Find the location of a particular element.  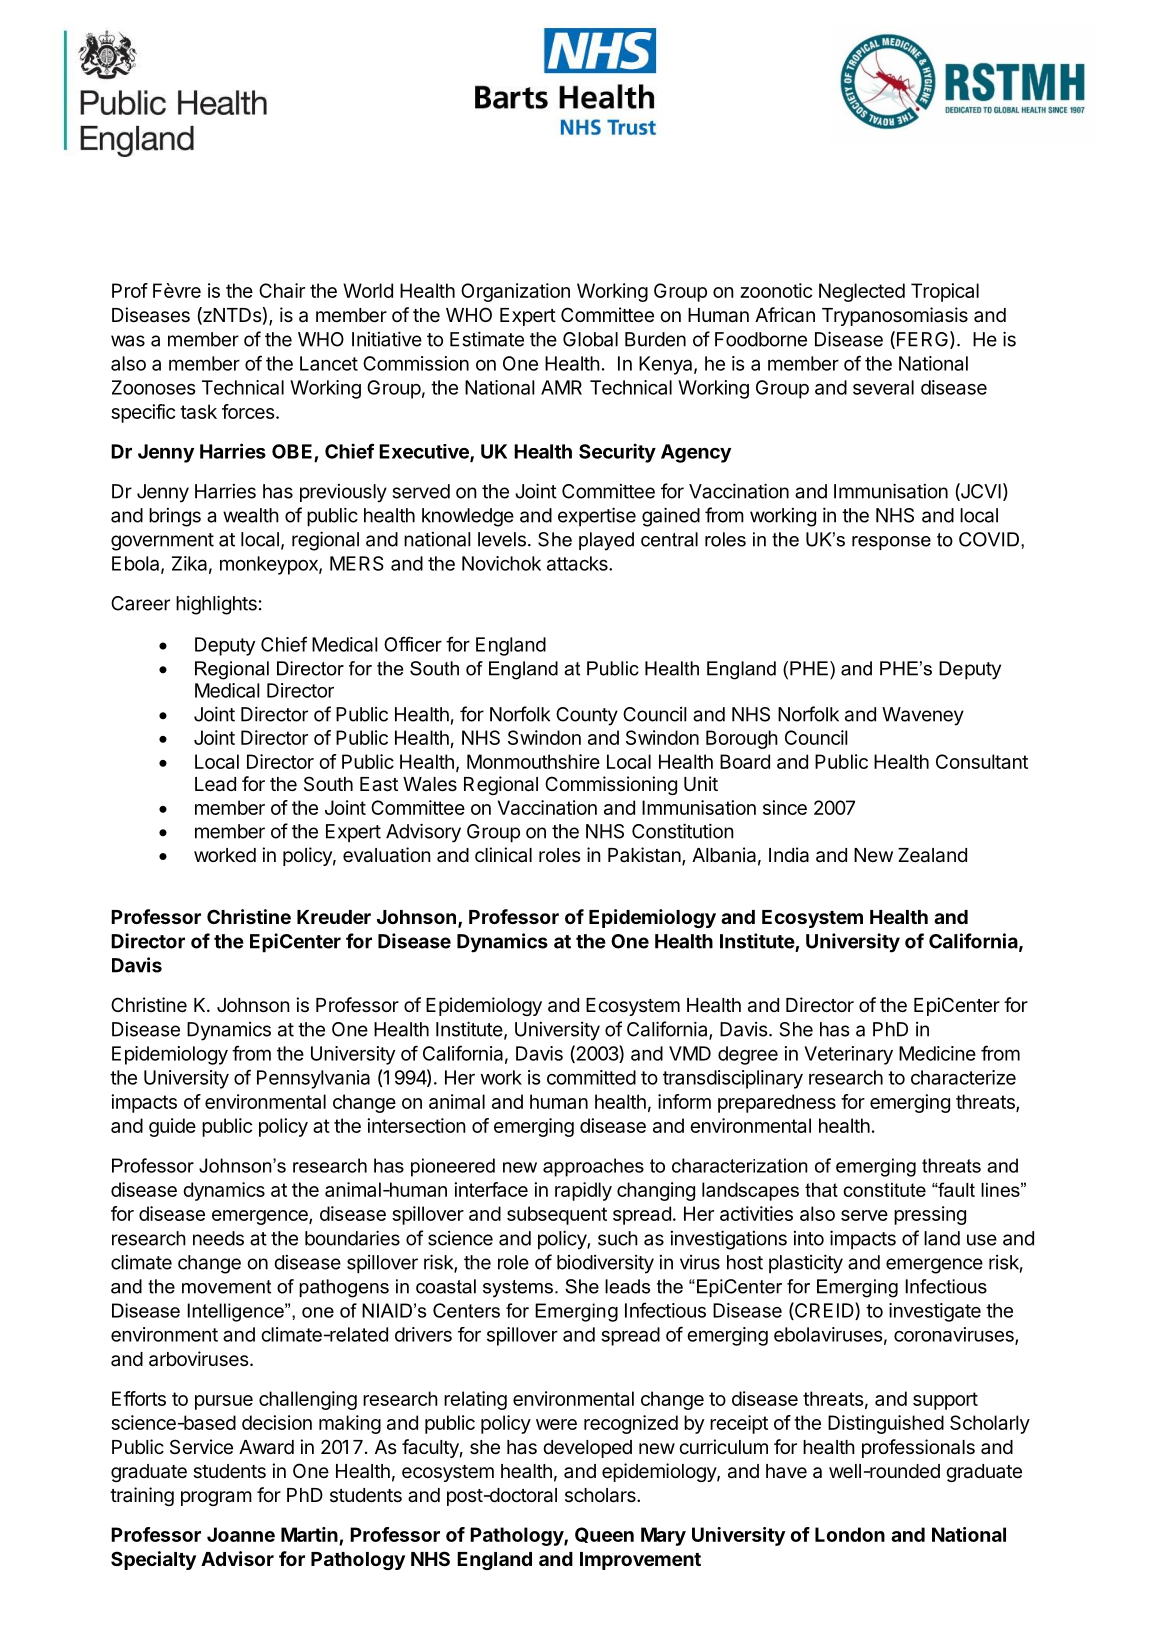

India is located at coordinates (789, 855).
